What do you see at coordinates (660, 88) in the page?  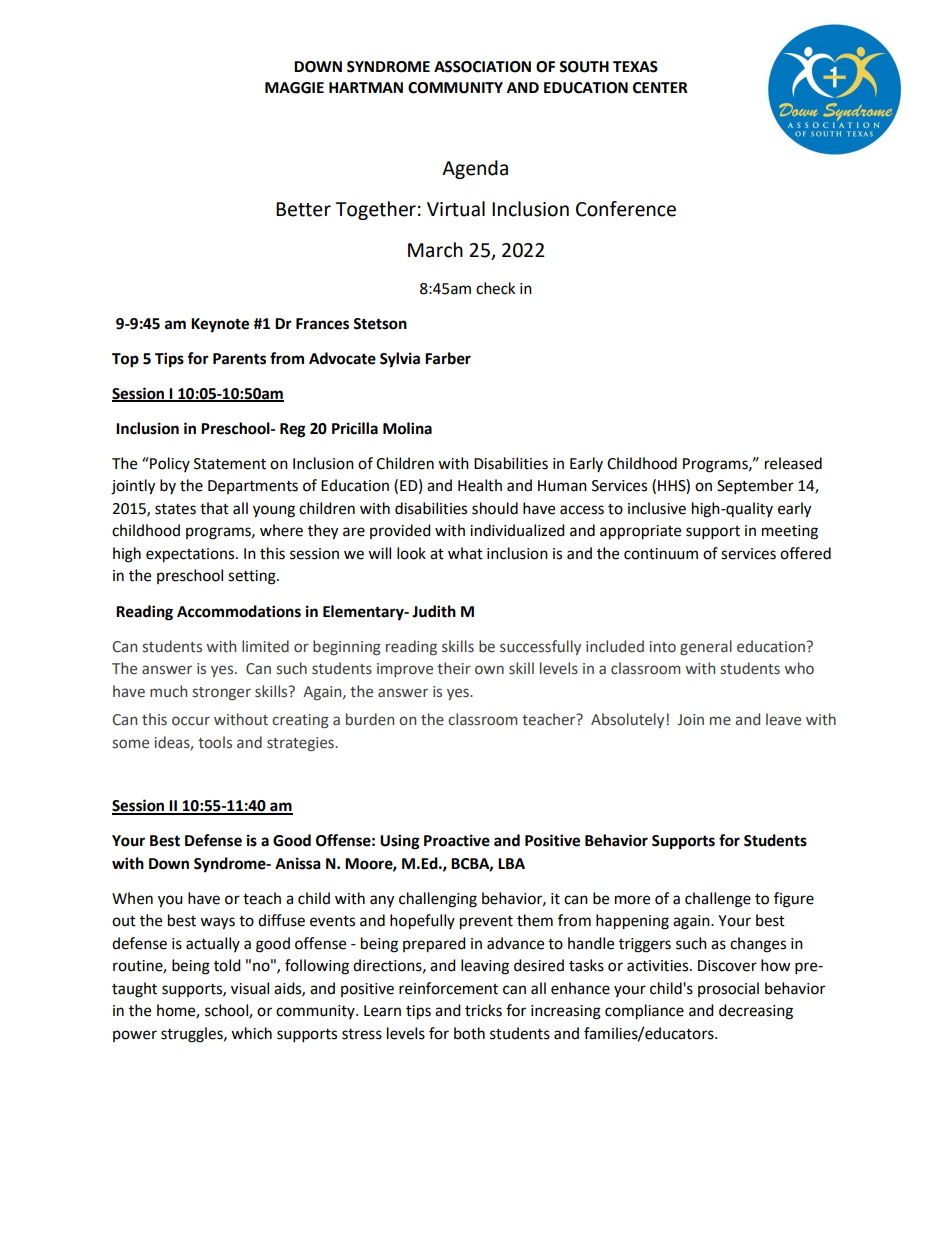 I see `CENTER` at bounding box center [660, 88].
